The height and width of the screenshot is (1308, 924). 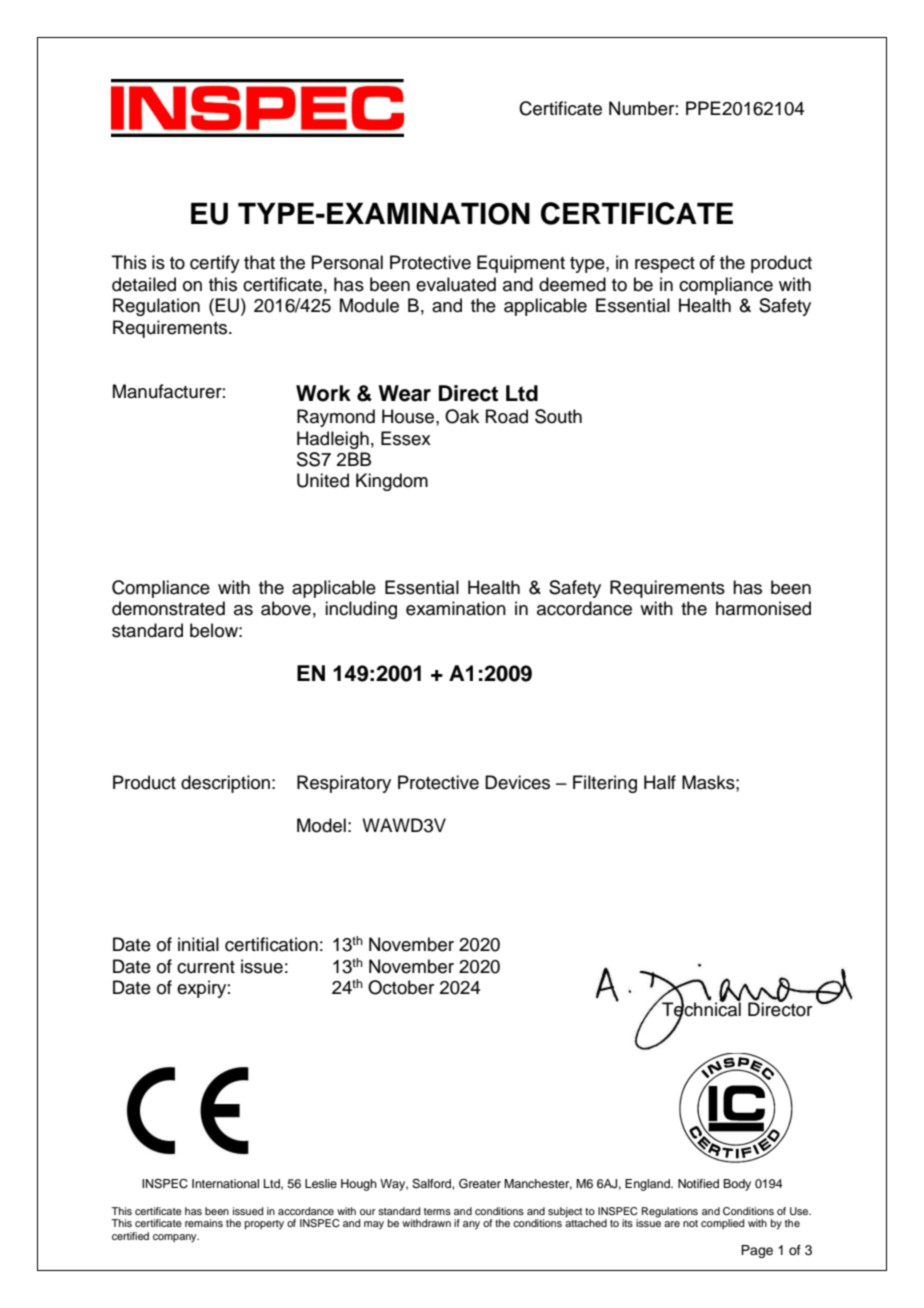 What do you see at coordinates (437, 1211) in the screenshot?
I see `terms` at bounding box center [437, 1211].
